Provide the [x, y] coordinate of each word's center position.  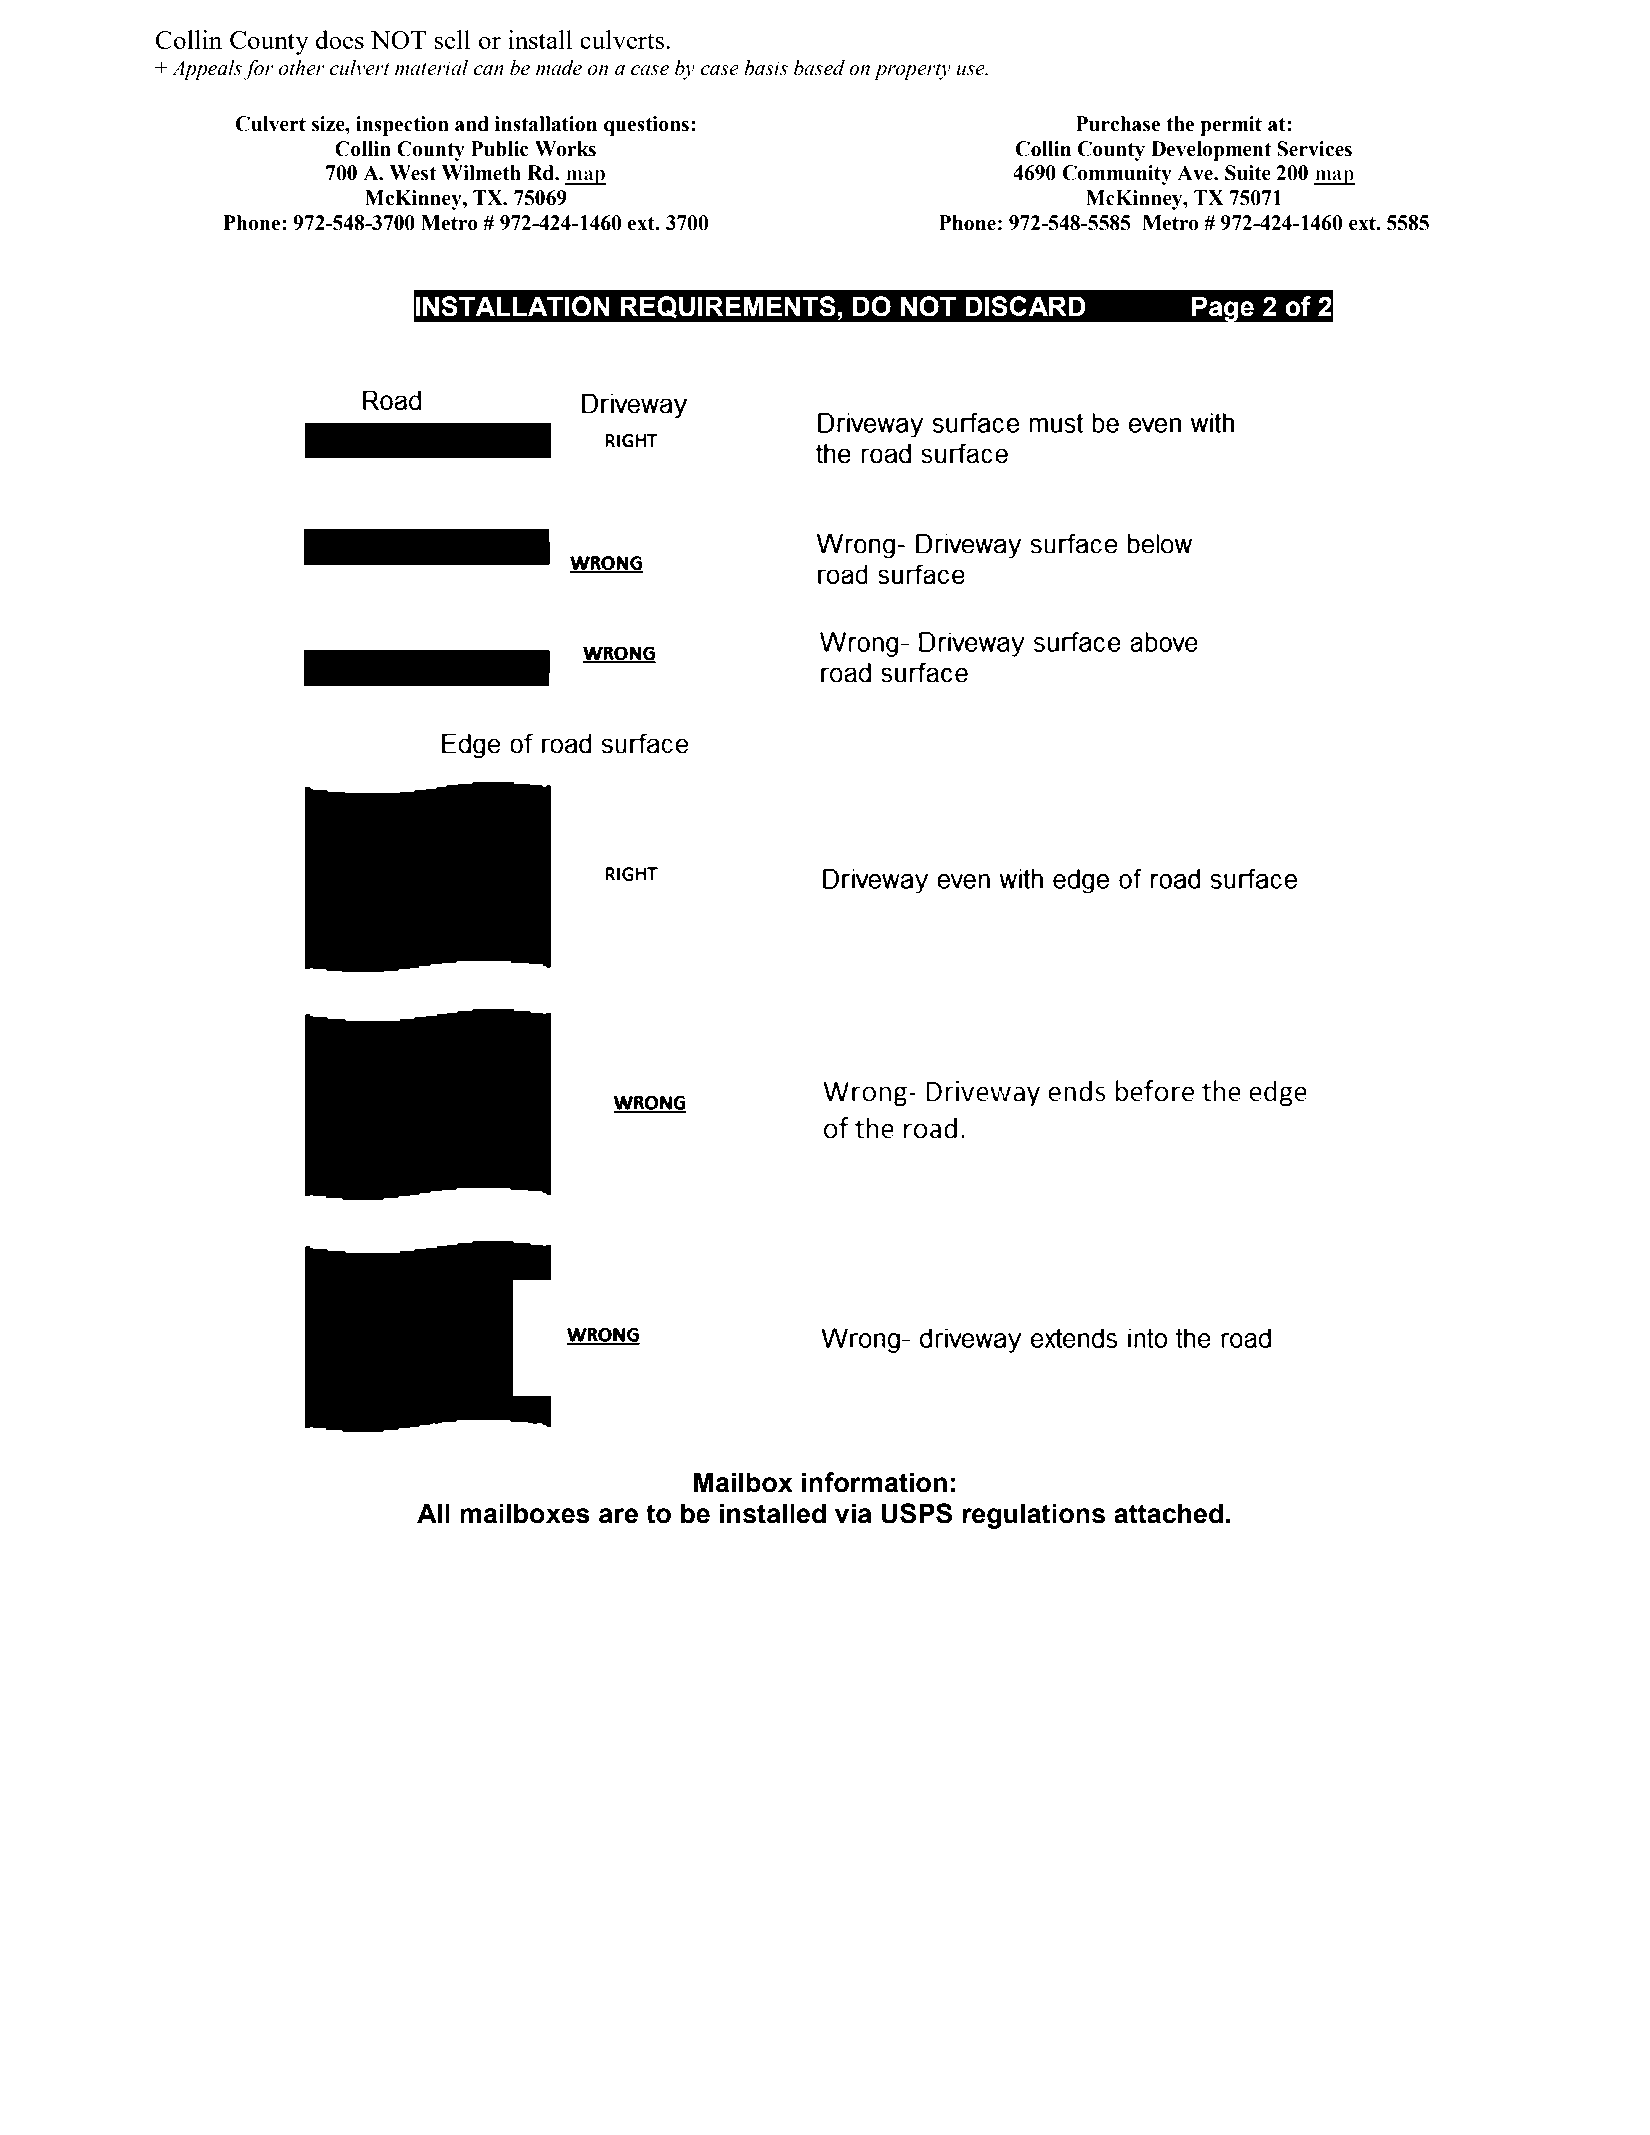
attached [1168, 1513]
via [853, 1513]
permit [1231, 126]
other [302, 68]
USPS [916, 1513]
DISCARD [1025, 306]
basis [766, 68]
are [618, 1516]
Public [500, 149]
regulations [1033, 1516]
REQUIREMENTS [728, 307]
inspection [402, 126]
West [412, 173]
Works [565, 149]
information [874, 1482]
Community [1117, 175]
